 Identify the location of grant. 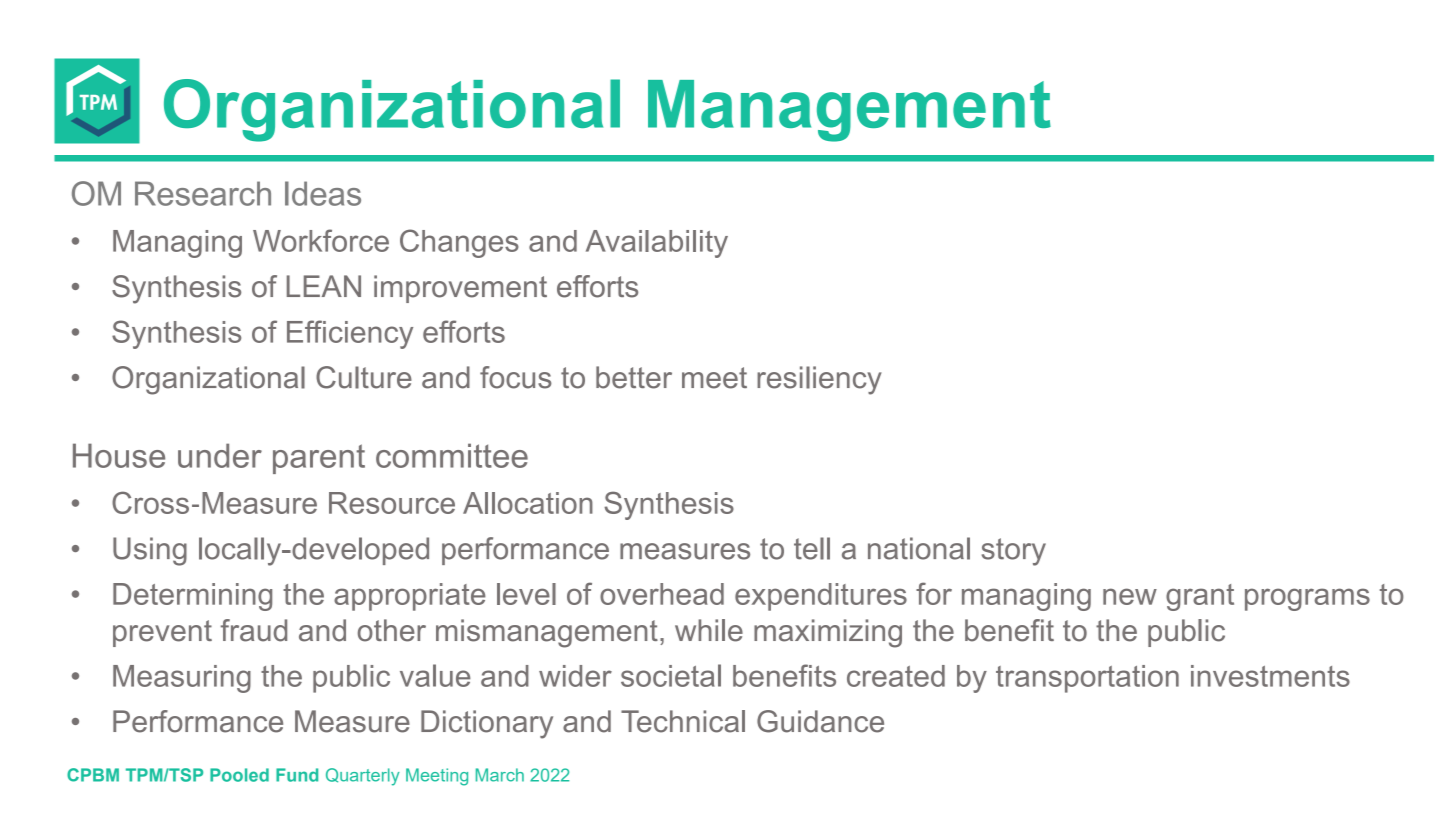
(1200, 597).
